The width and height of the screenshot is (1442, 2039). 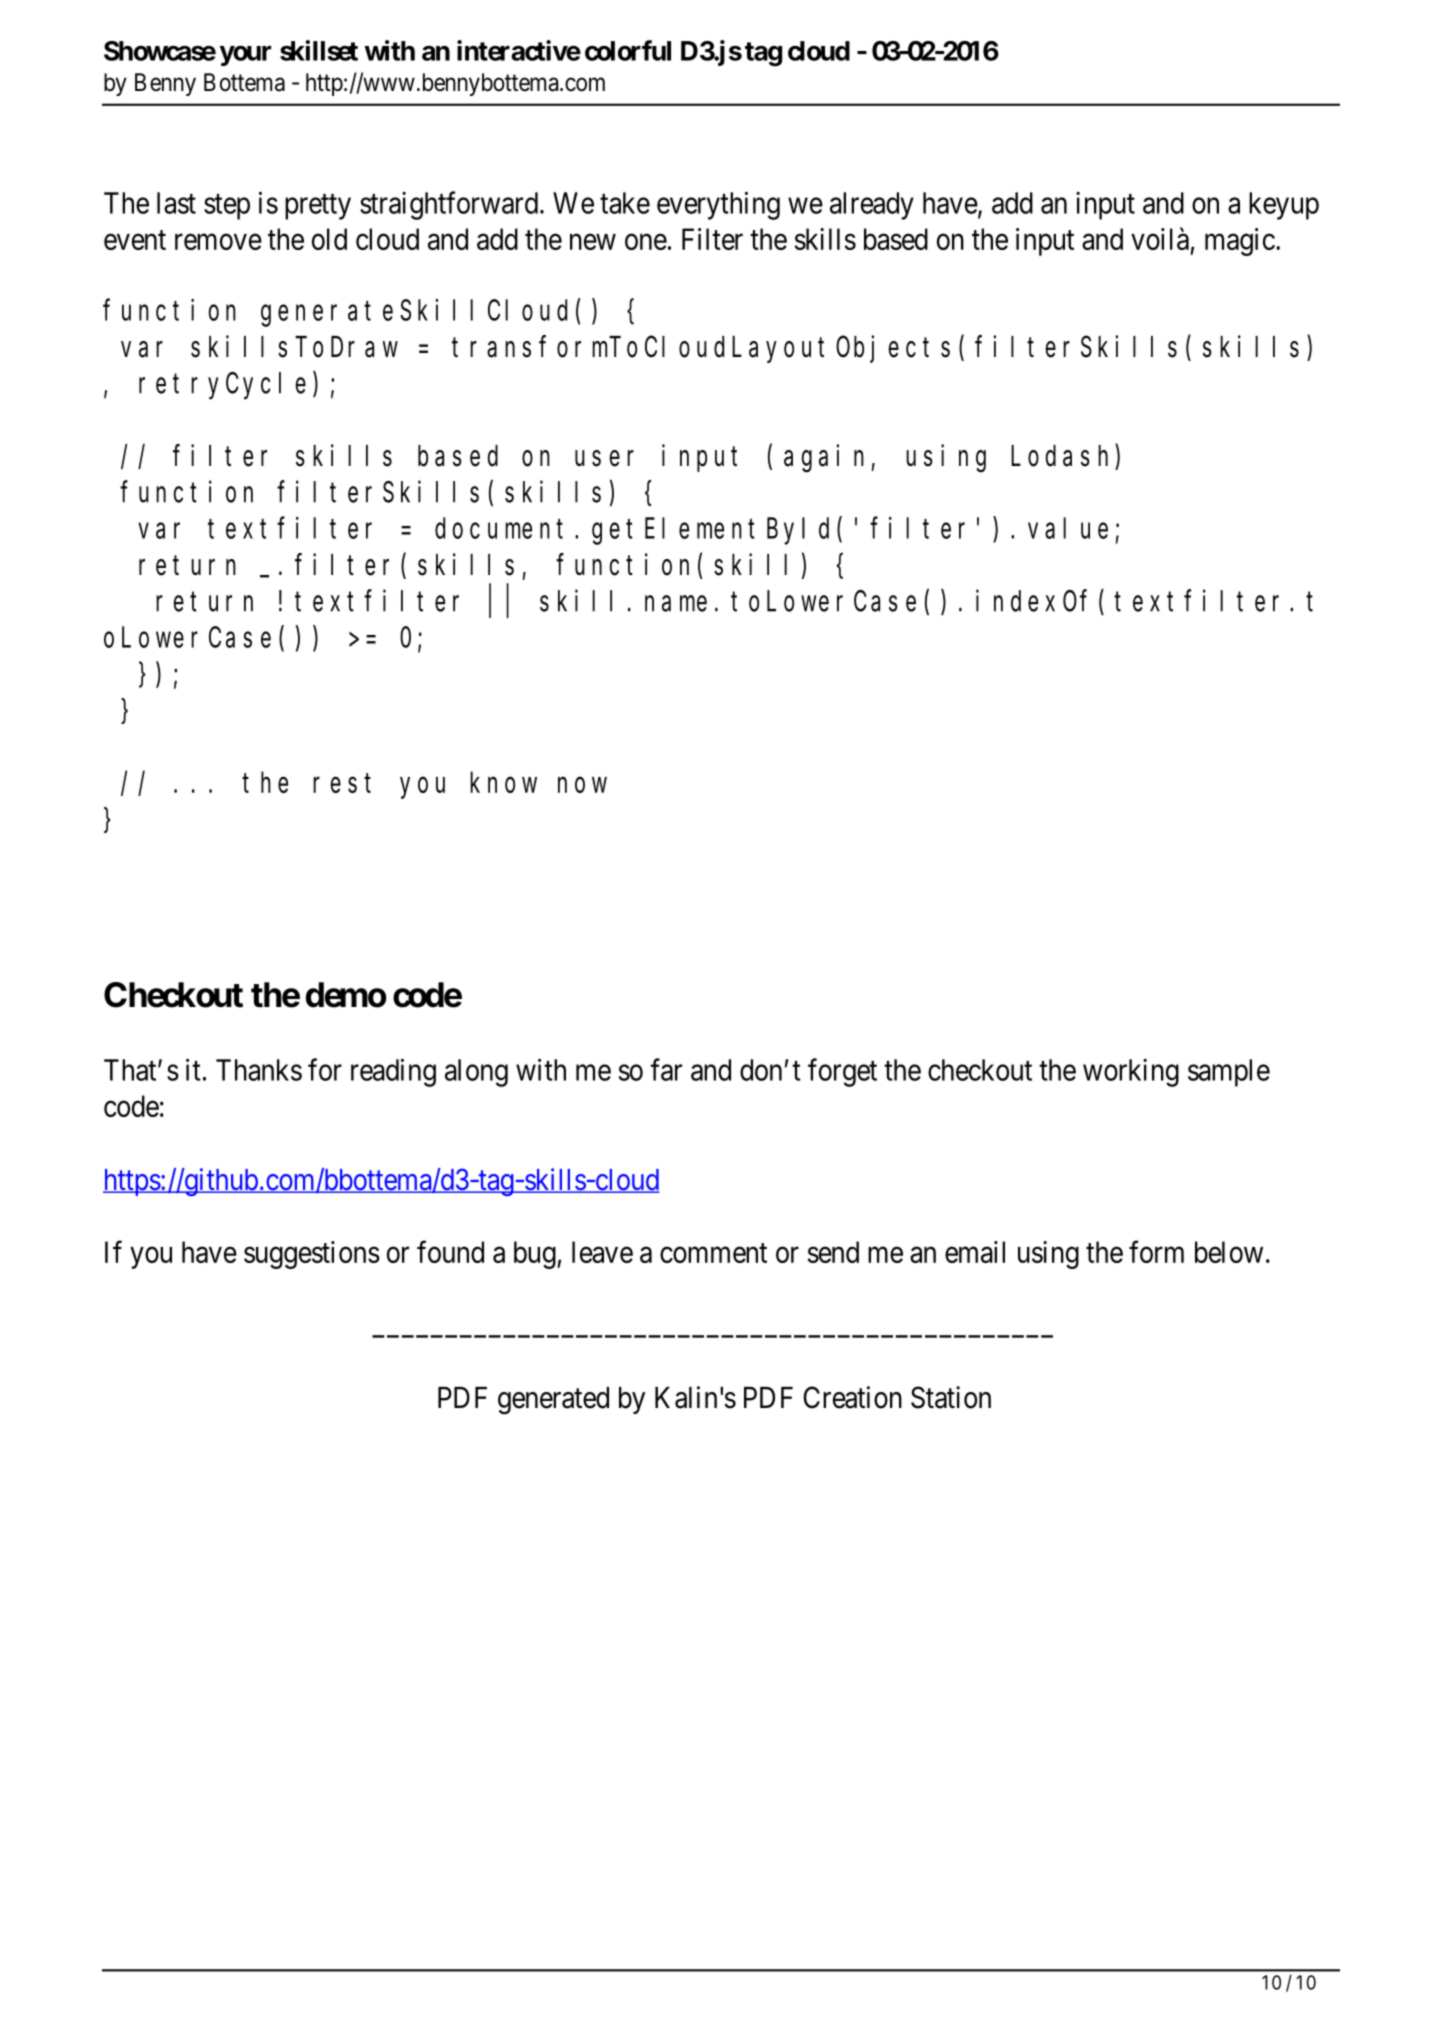 What do you see at coordinates (1284, 206) in the screenshot?
I see `keyup` at bounding box center [1284, 206].
